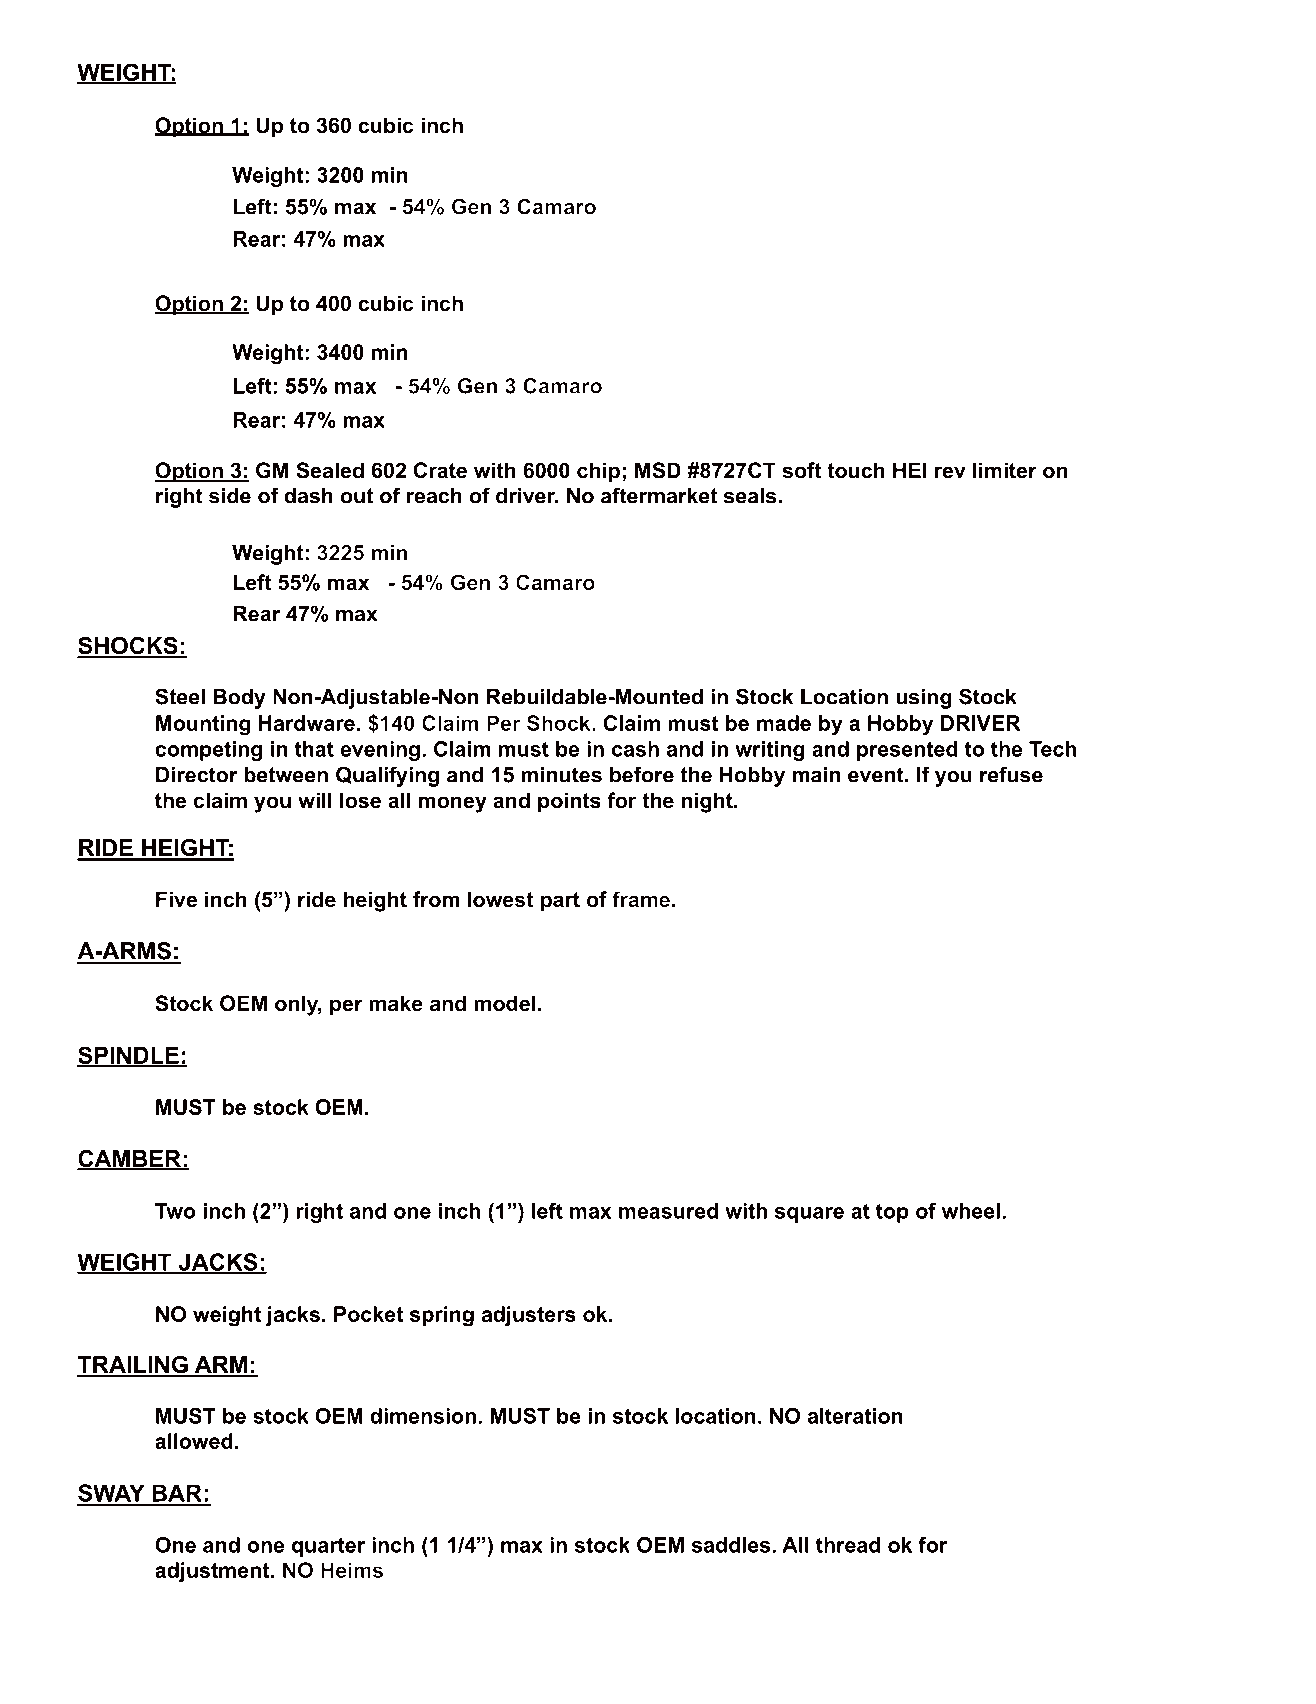  What do you see at coordinates (505, 1003) in the screenshot?
I see `model` at bounding box center [505, 1003].
